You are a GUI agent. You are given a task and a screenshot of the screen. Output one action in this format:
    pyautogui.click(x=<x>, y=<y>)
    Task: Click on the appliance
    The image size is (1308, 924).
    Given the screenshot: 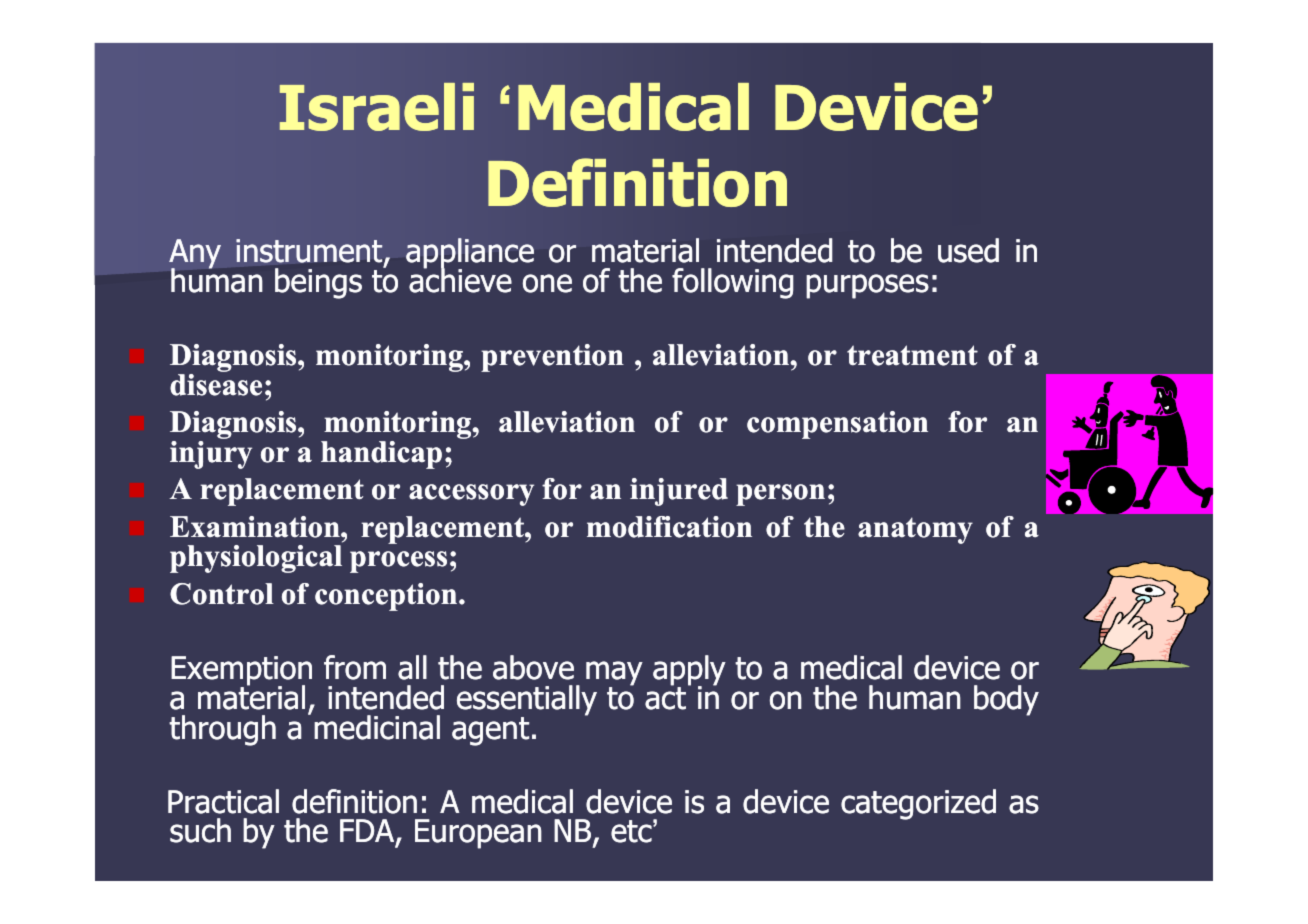 What is the action you would take?
    pyautogui.click(x=470, y=254)
